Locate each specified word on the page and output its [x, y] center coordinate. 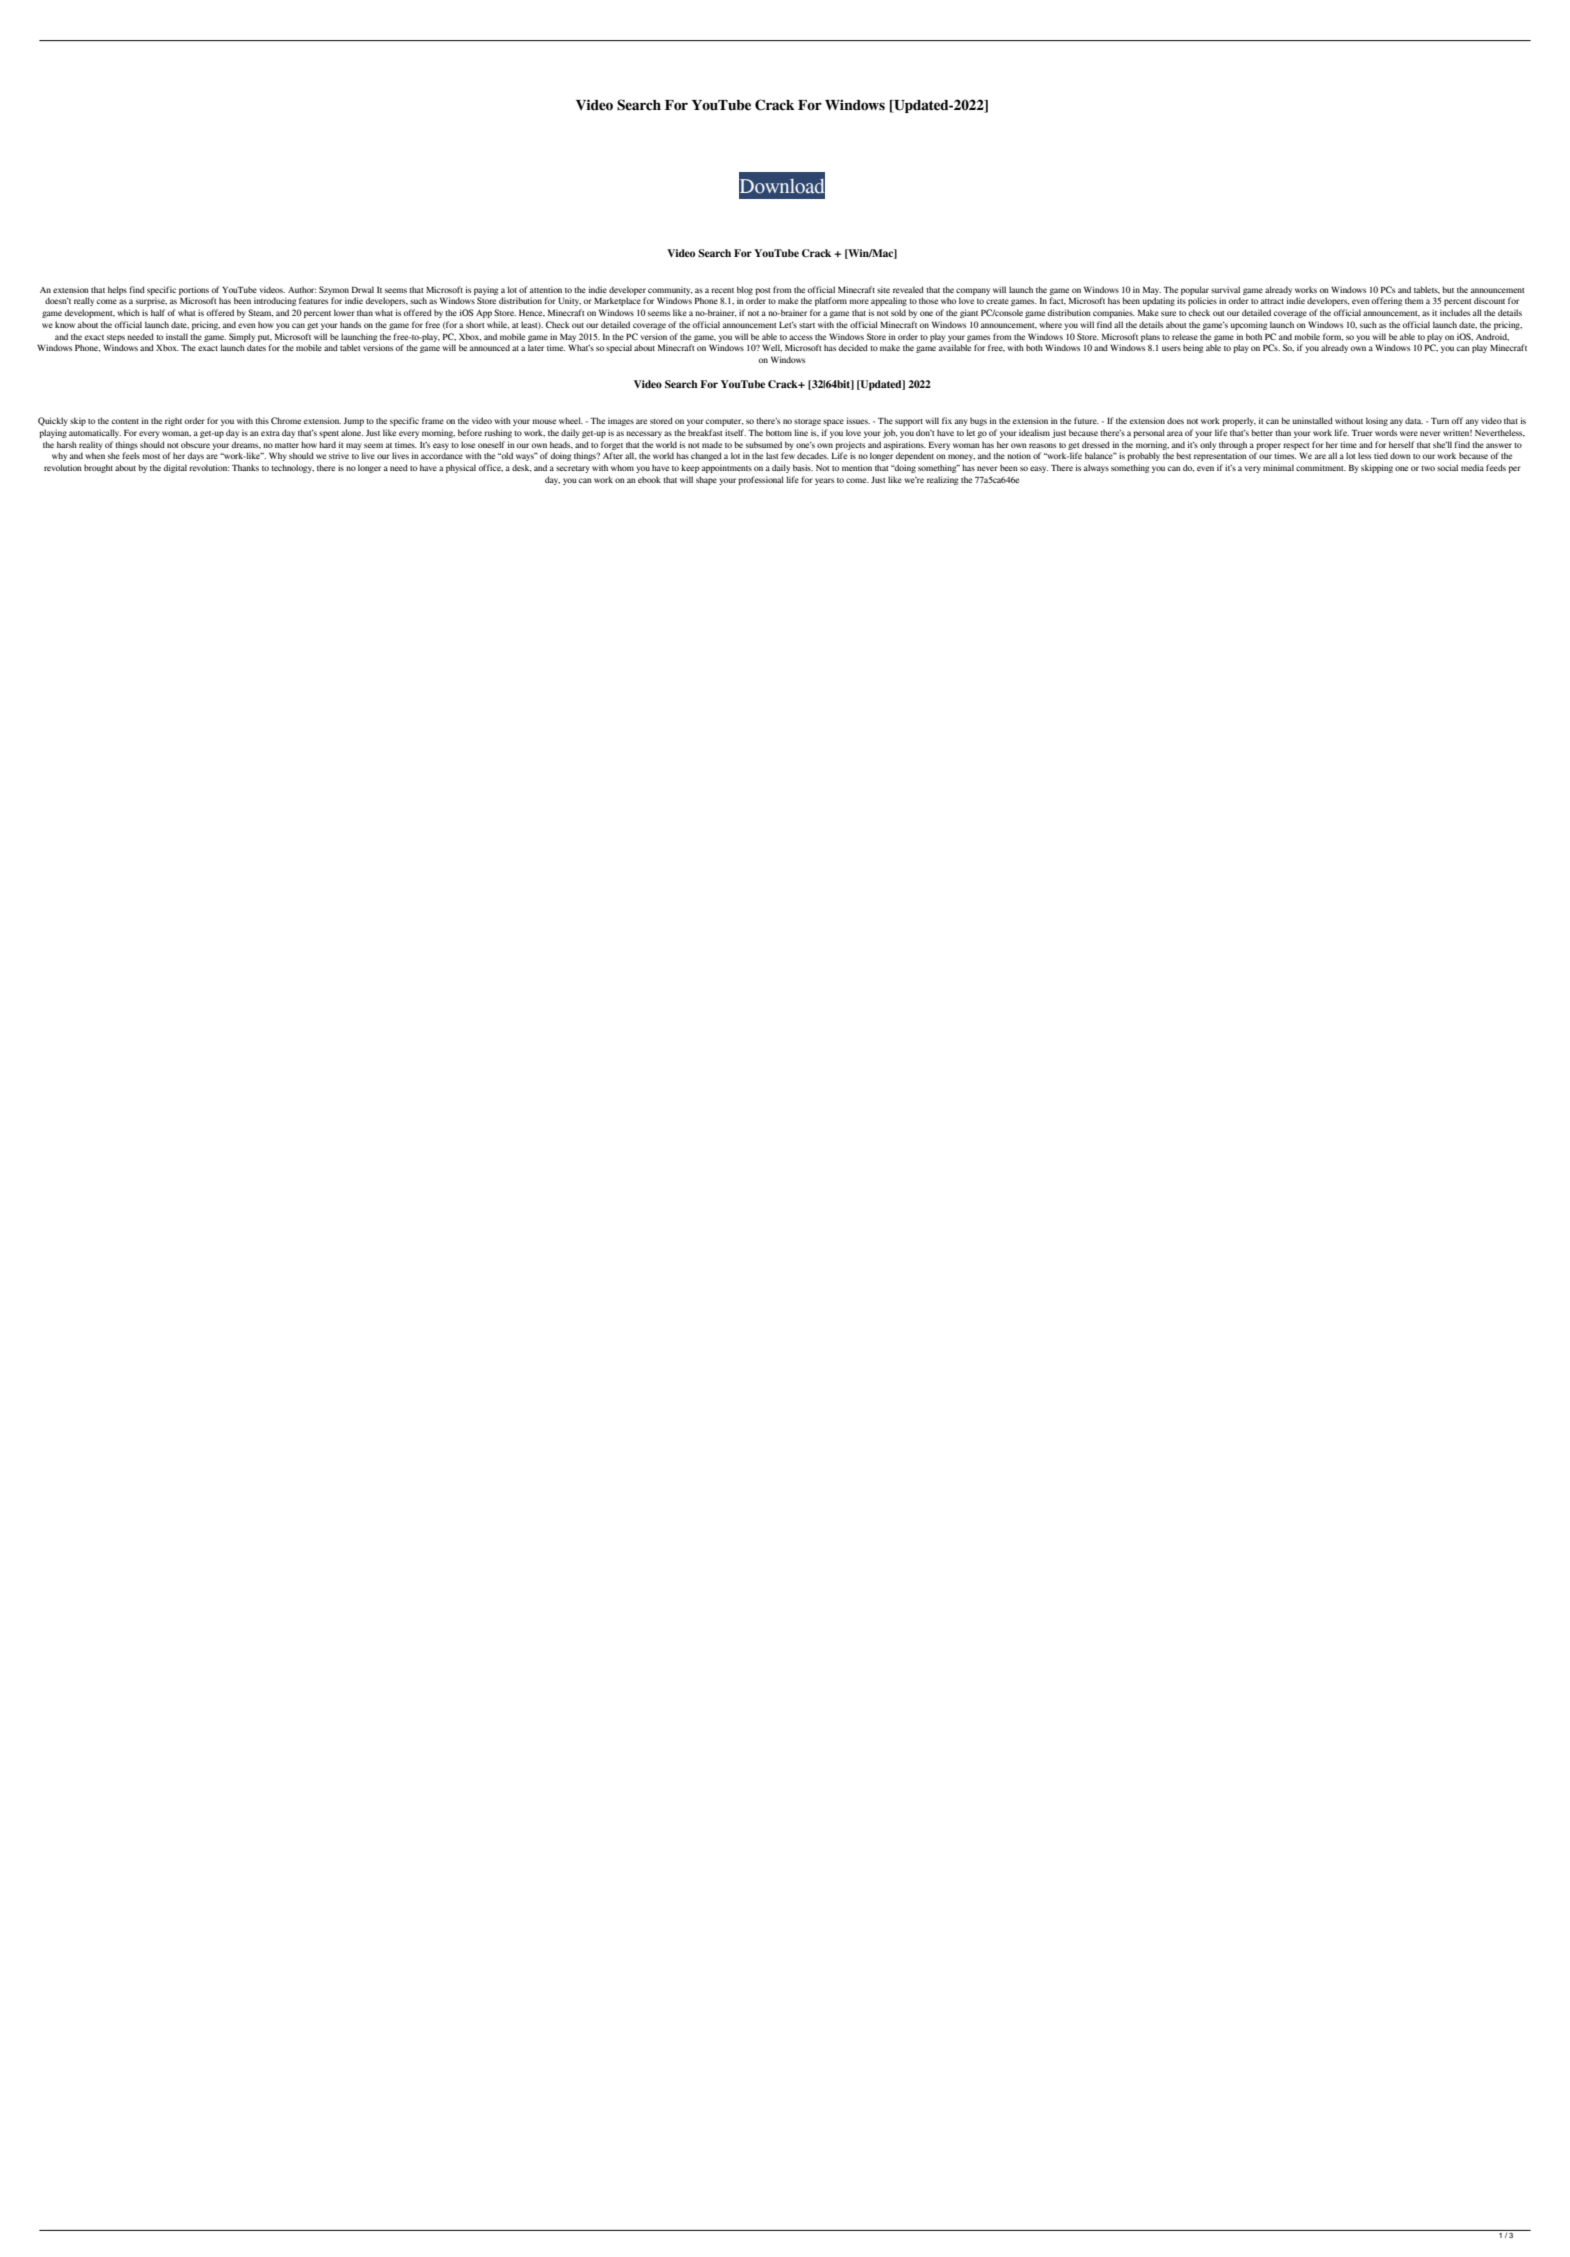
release [1185, 336]
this [262, 420]
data [1414, 420]
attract [1272, 301]
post [763, 291]
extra [270, 433]
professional [761, 480]
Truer [1362, 433]
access [801, 337]
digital [175, 468]
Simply [242, 337]
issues [858, 420]
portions [194, 290]
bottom [779, 432]
